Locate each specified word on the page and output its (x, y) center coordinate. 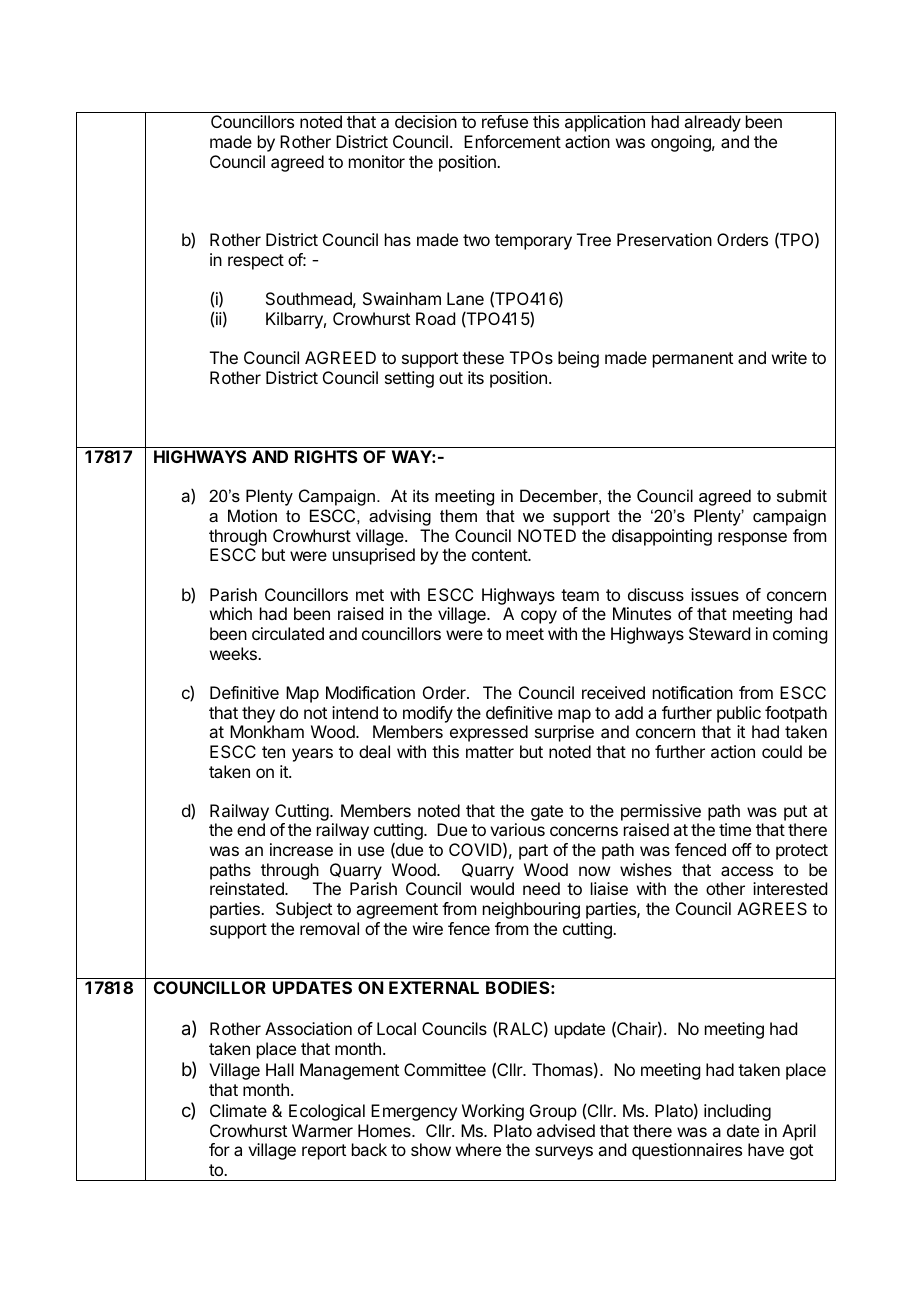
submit (802, 495)
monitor (377, 161)
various (517, 829)
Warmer (322, 1130)
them (458, 515)
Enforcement (512, 141)
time (735, 829)
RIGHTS (326, 456)
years (312, 755)
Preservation (664, 239)
